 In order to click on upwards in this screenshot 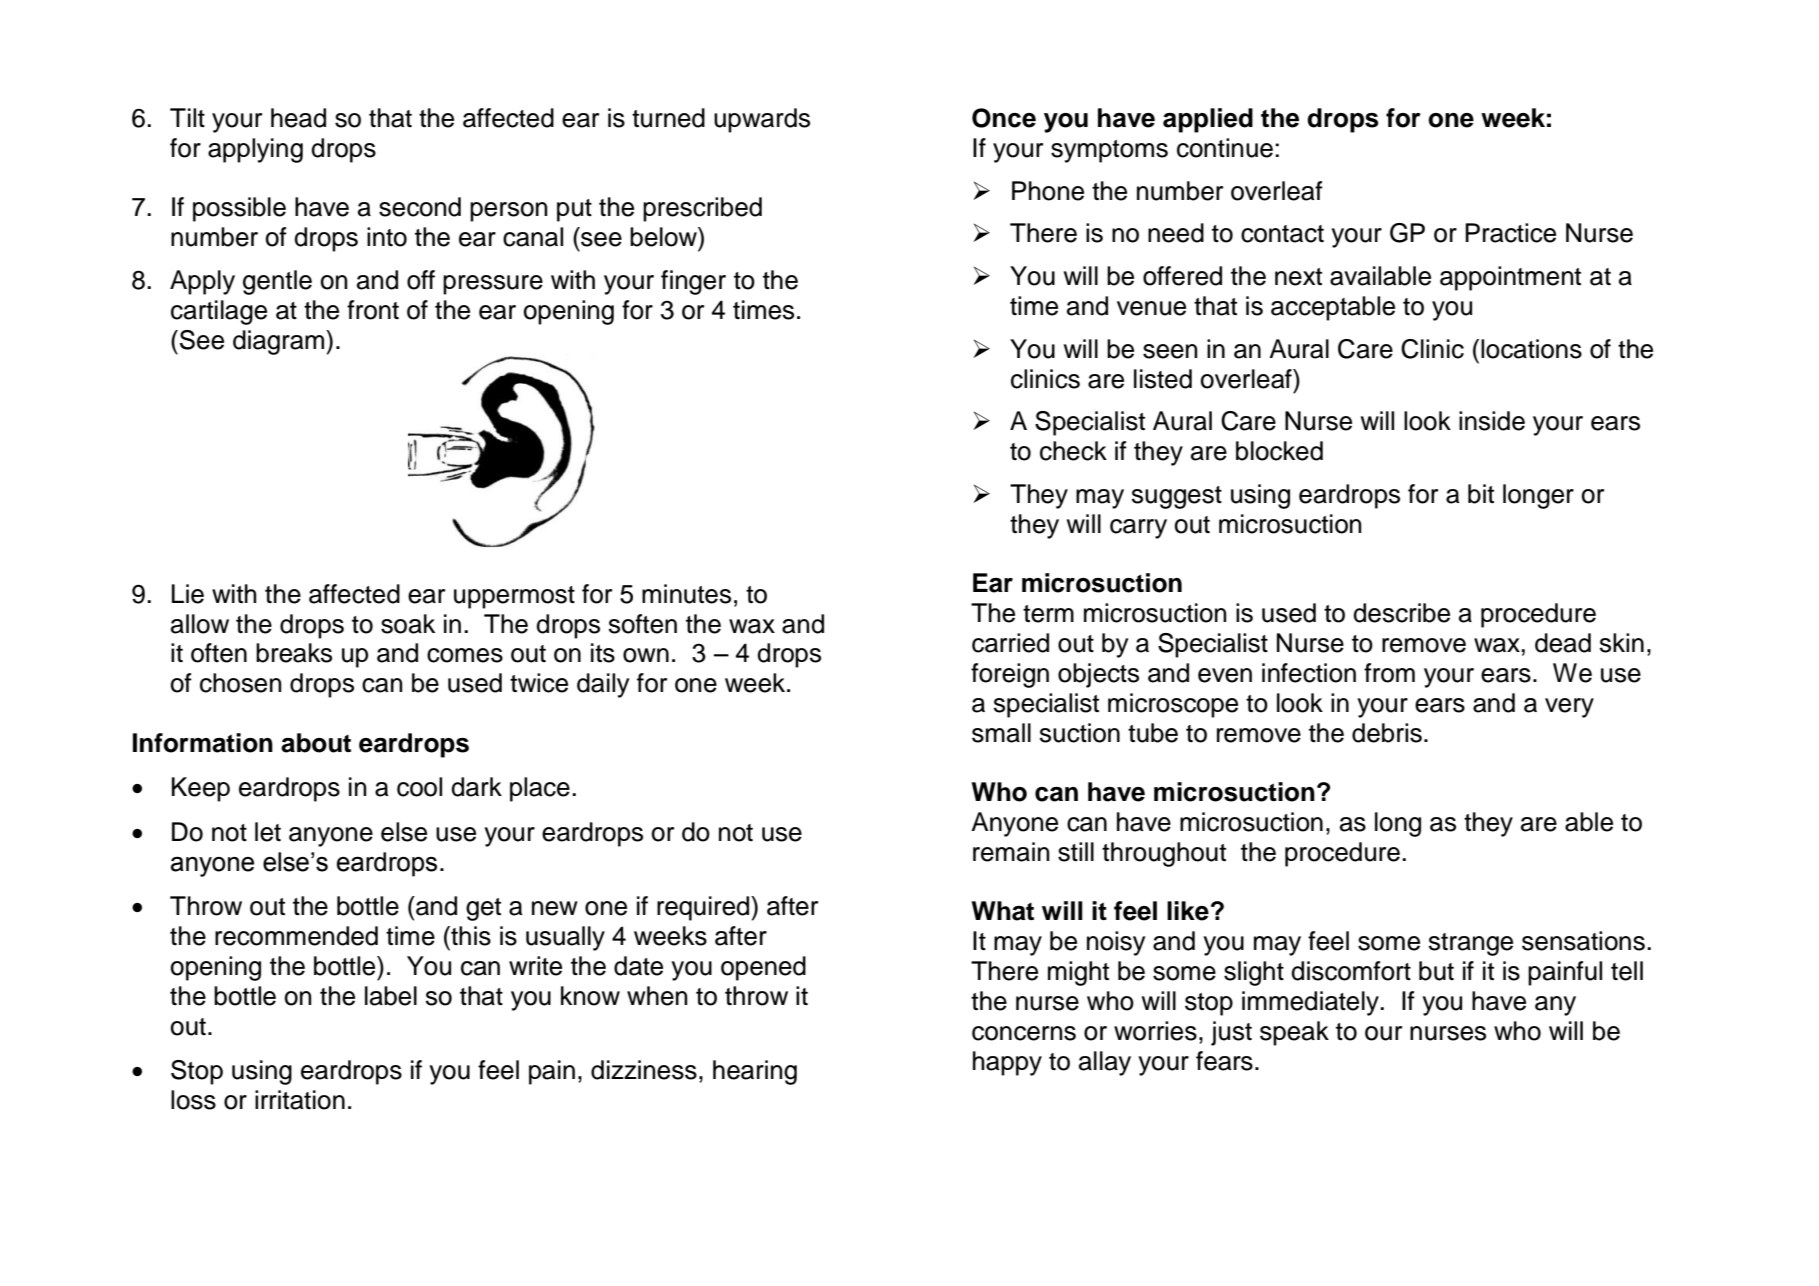, I will do `click(762, 120)`.
